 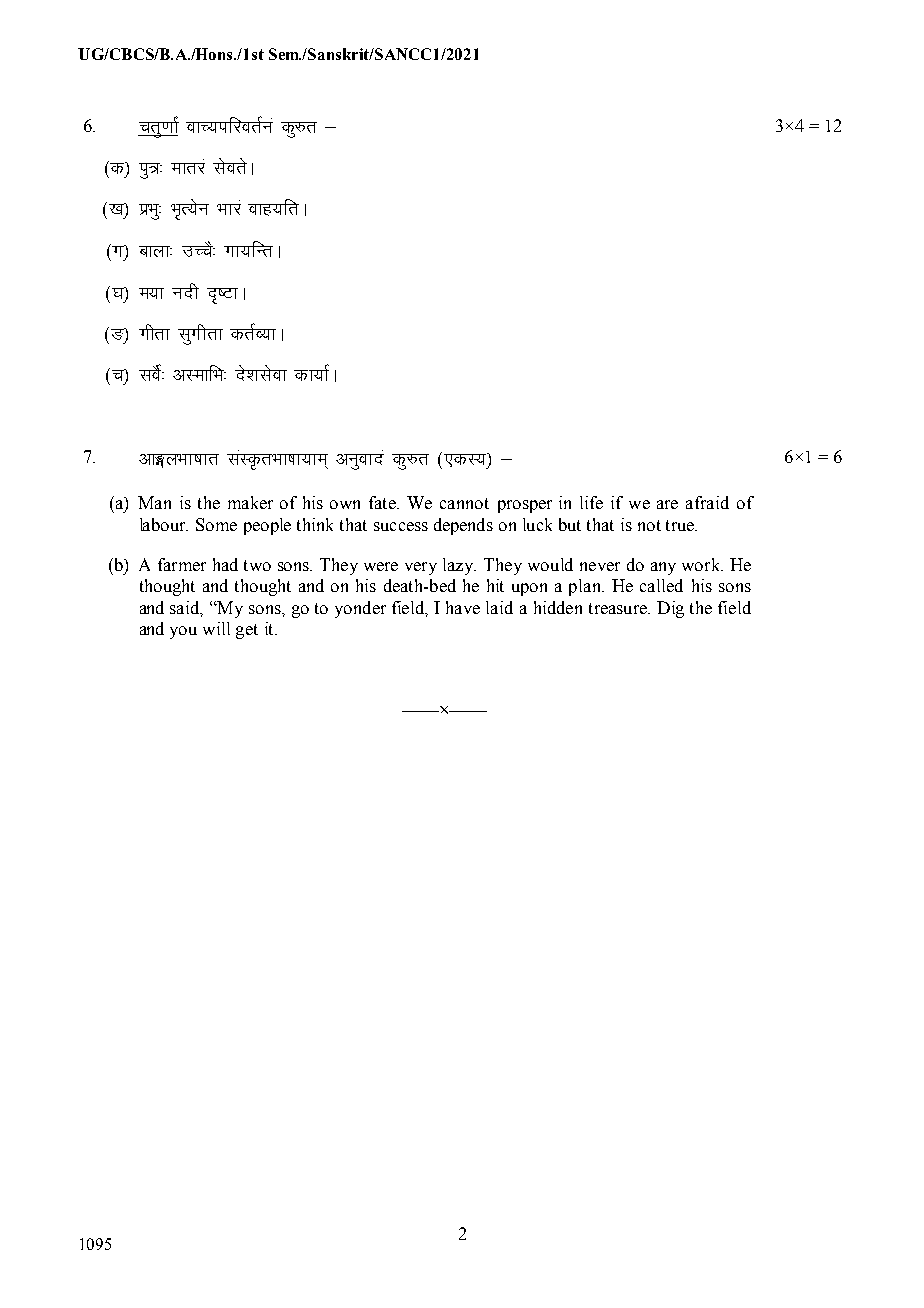 I want to click on life, so click(x=591, y=502).
